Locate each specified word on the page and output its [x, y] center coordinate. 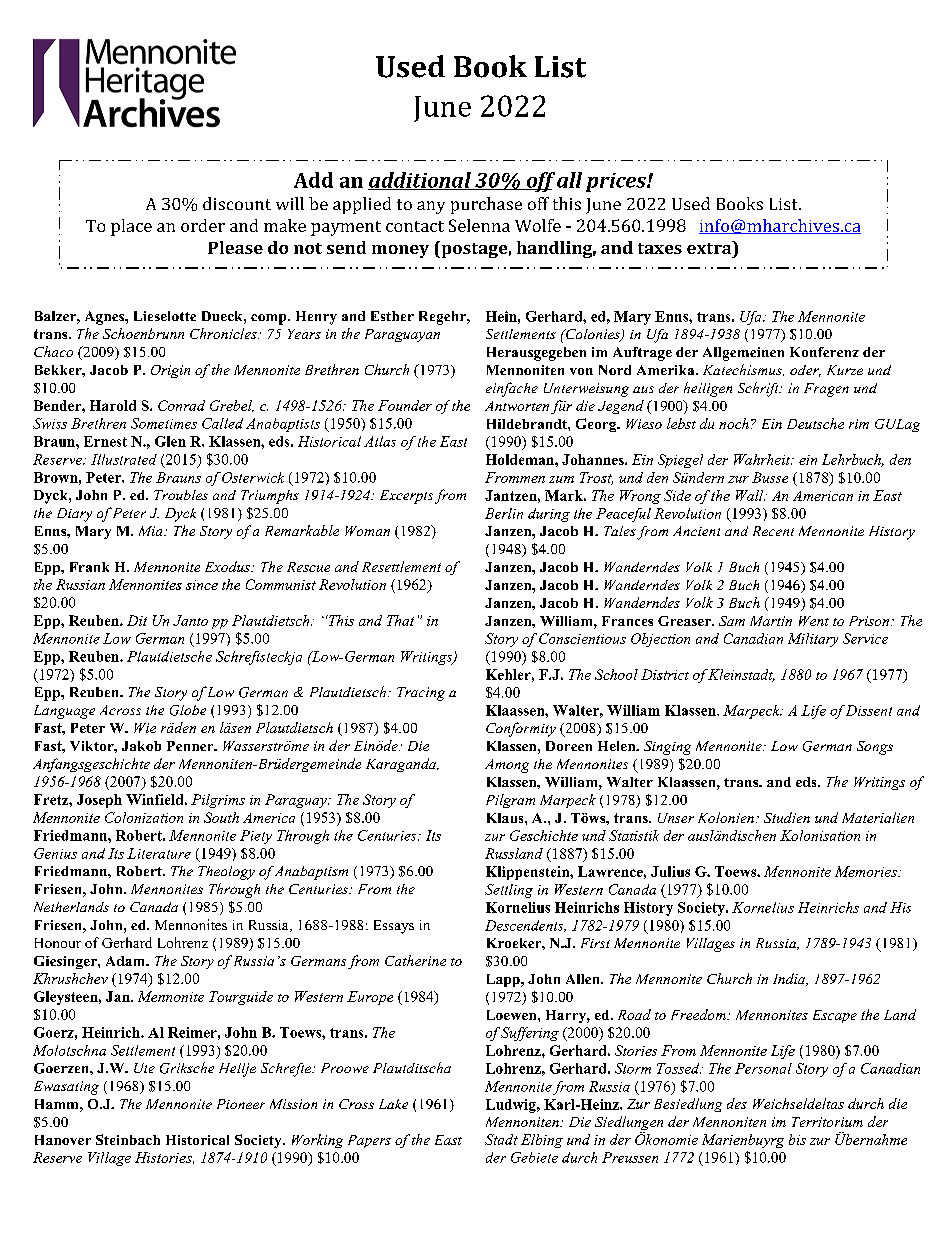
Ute [144, 1068]
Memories [867, 871]
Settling [509, 891]
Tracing [421, 694]
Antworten [517, 406]
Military [813, 640]
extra [710, 247]
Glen [170, 441]
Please [235, 247]
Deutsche [815, 423]
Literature [159, 853]
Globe [188, 710]
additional [420, 181]
